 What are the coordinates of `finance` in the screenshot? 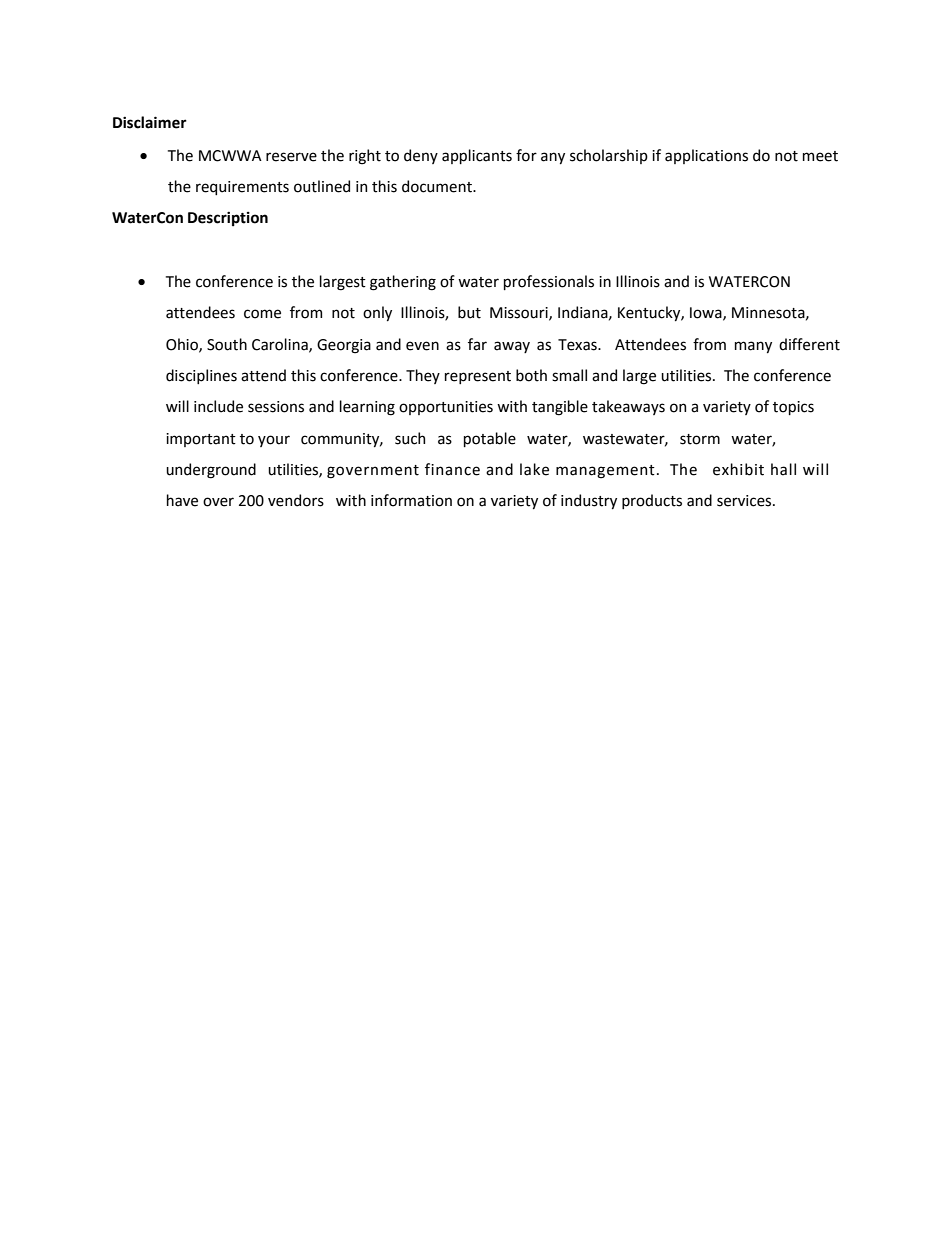 It's located at (452, 469).
